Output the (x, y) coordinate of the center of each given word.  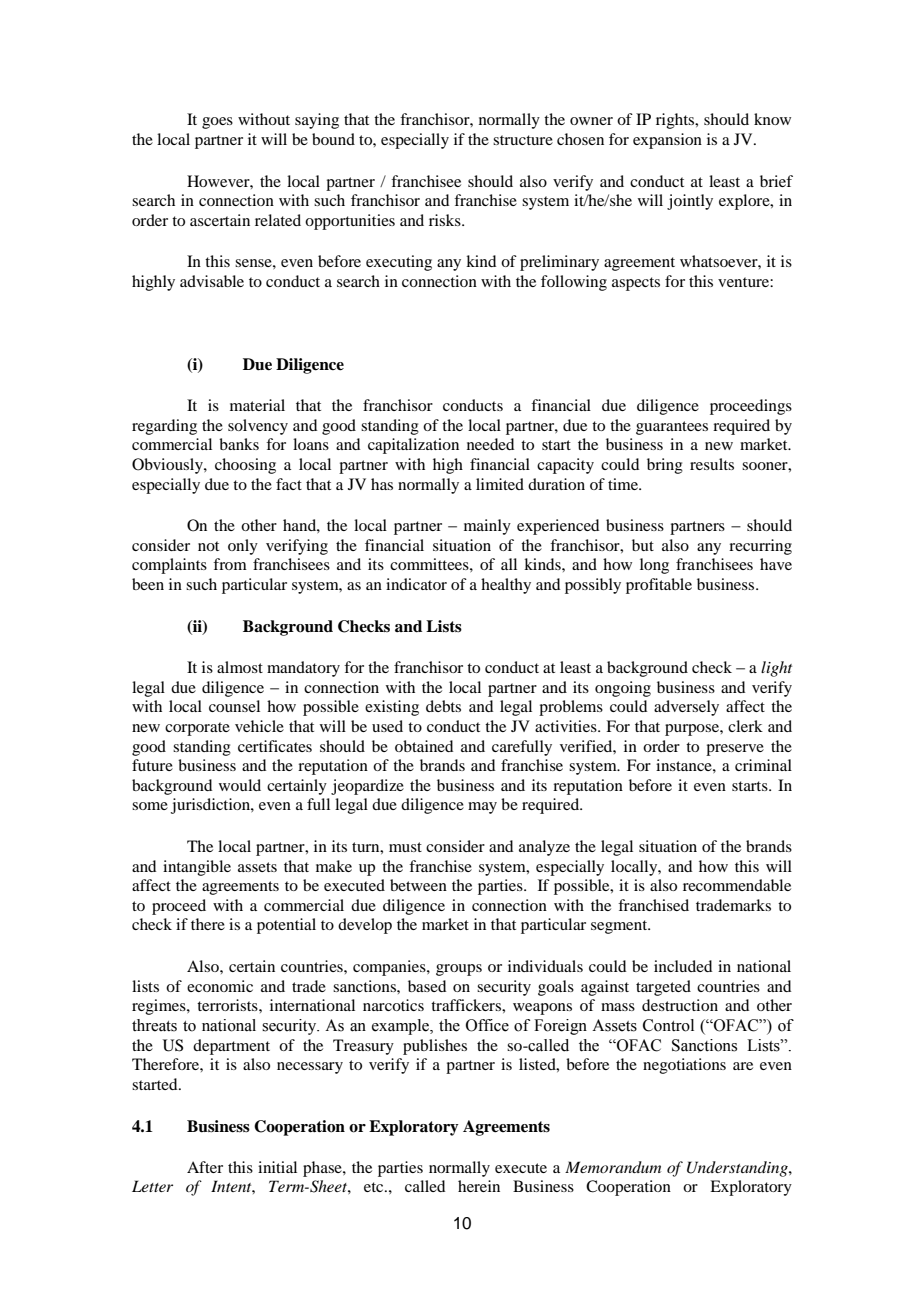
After (205, 1167)
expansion (667, 141)
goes (217, 123)
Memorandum (613, 1167)
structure (523, 140)
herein (479, 1186)
